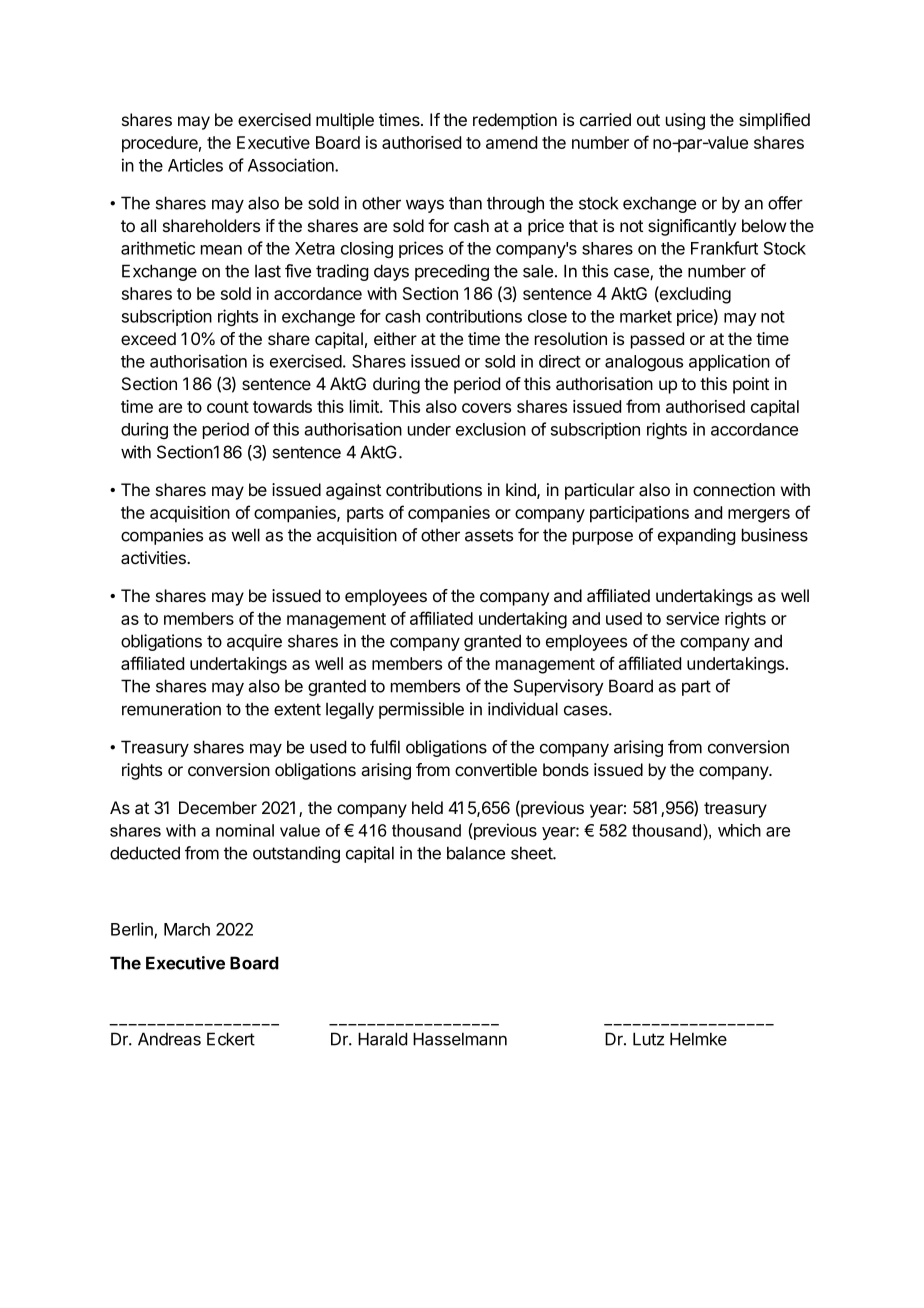  Describe the element at coordinates (171, 709) in the document. I see `remuneration` at that location.
